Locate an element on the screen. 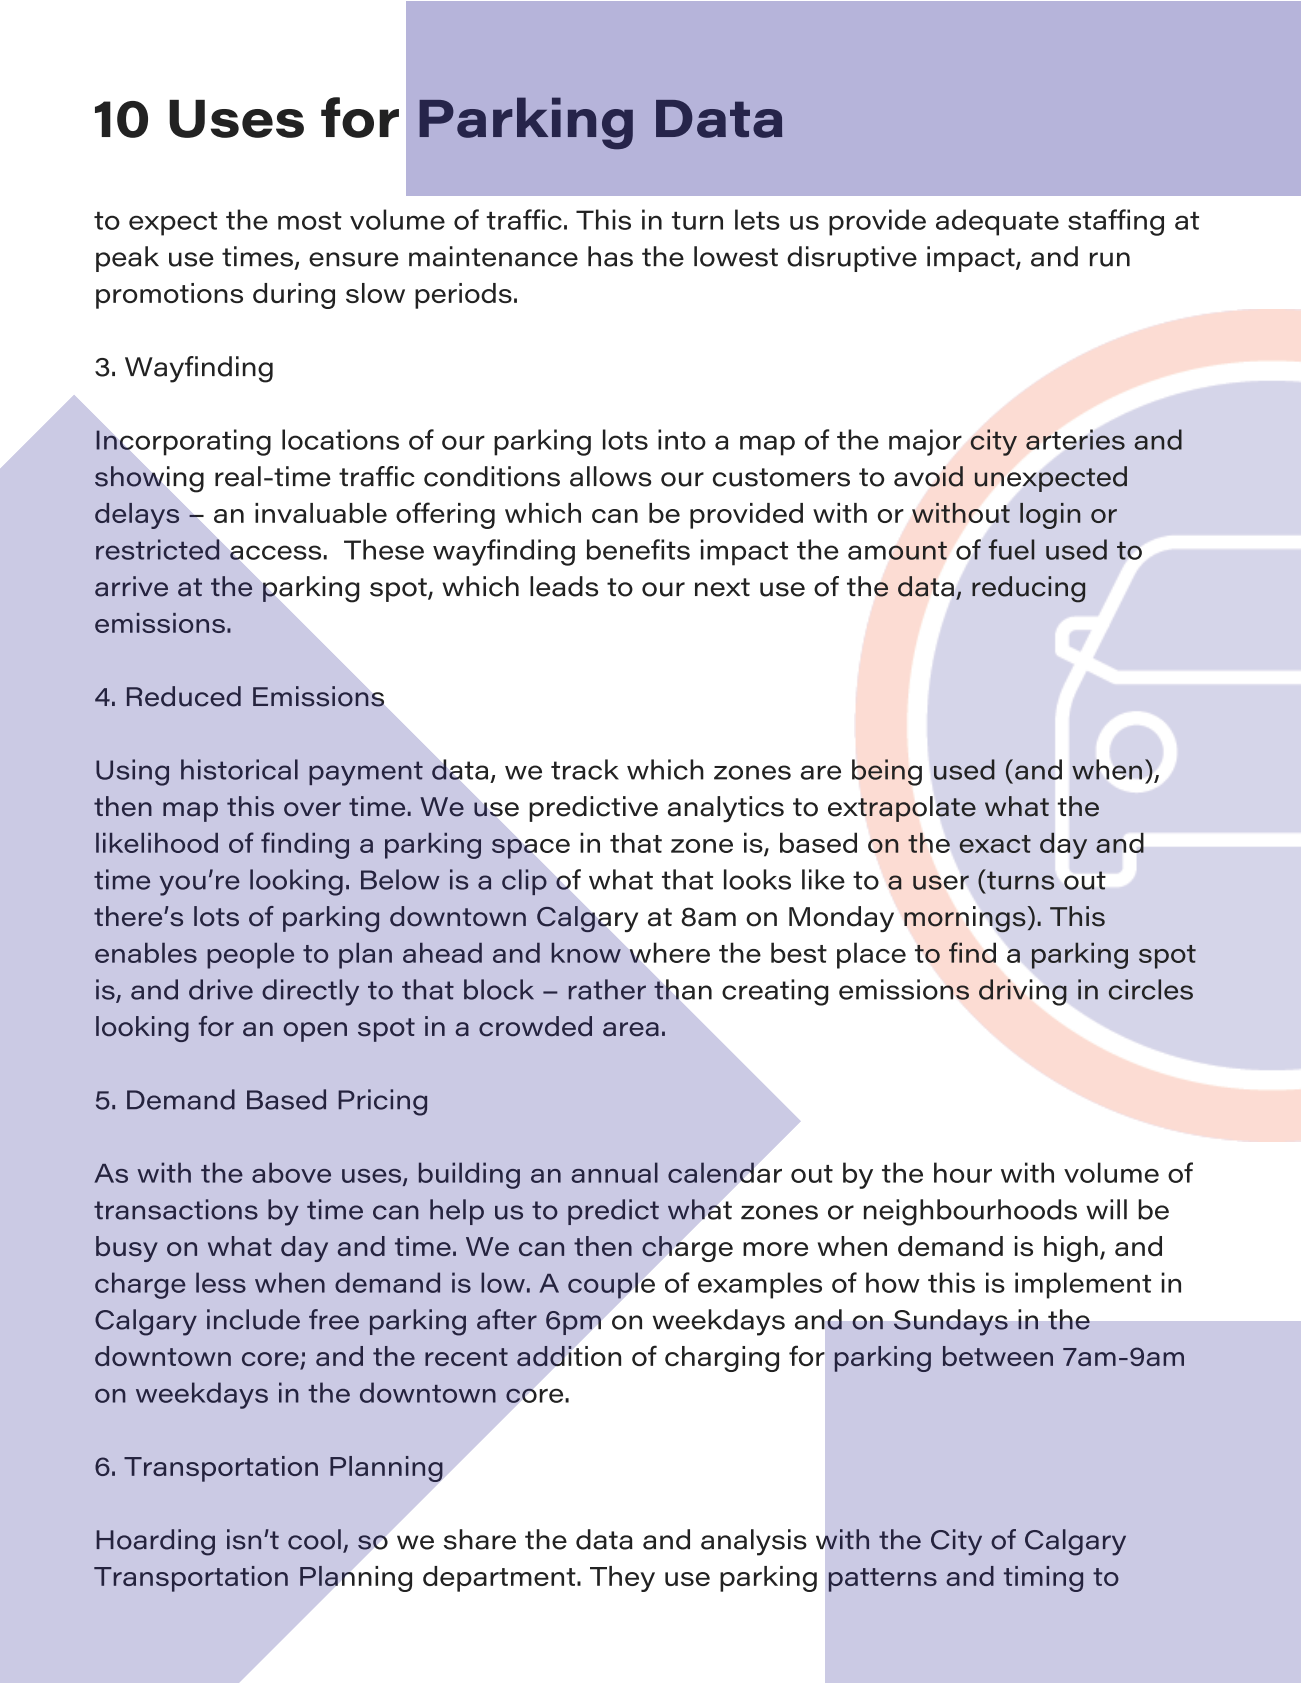 Image resolution: width=1301 pixels, height=1683 pixels. has is located at coordinates (610, 256).
